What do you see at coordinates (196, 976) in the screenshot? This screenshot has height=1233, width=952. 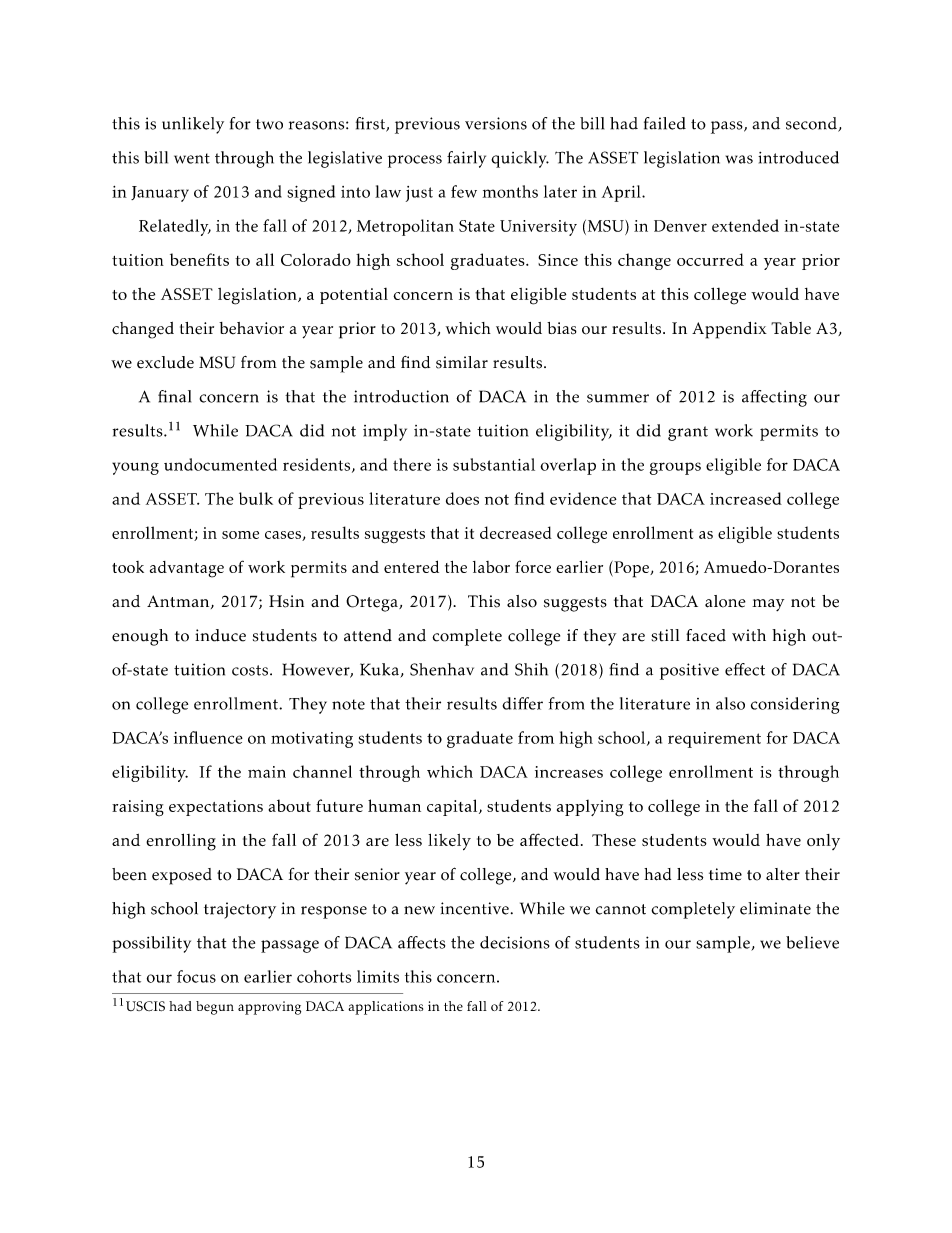 I see `focus` at bounding box center [196, 976].
